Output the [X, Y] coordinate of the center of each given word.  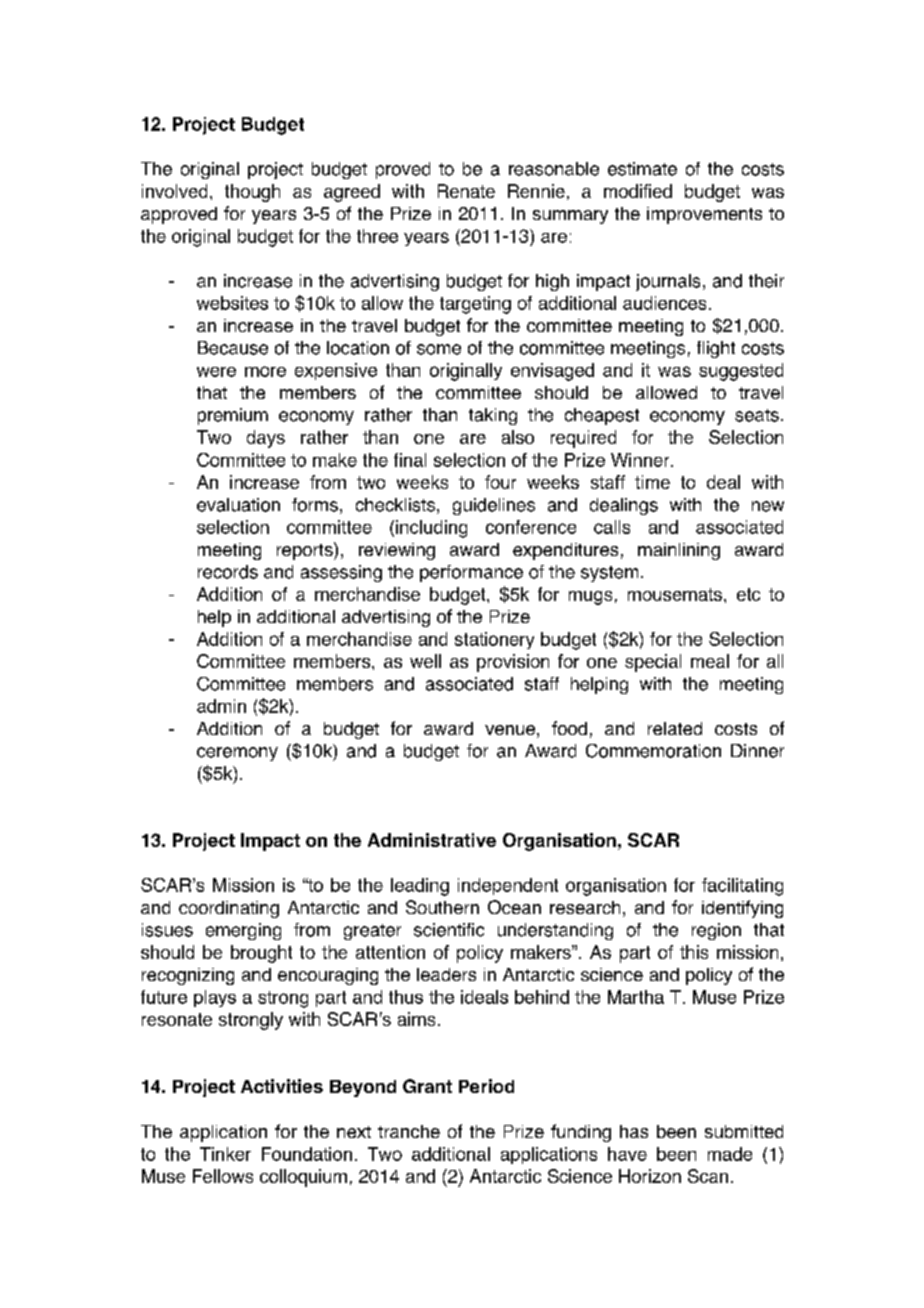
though [252, 193]
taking [493, 416]
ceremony [237, 754]
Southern [442, 907]
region [716, 931]
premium [233, 416]
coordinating [229, 909]
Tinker [225, 1154]
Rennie [536, 191]
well [425, 661]
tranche [409, 1131]
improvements [704, 215]
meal [710, 661]
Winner [641, 460]
